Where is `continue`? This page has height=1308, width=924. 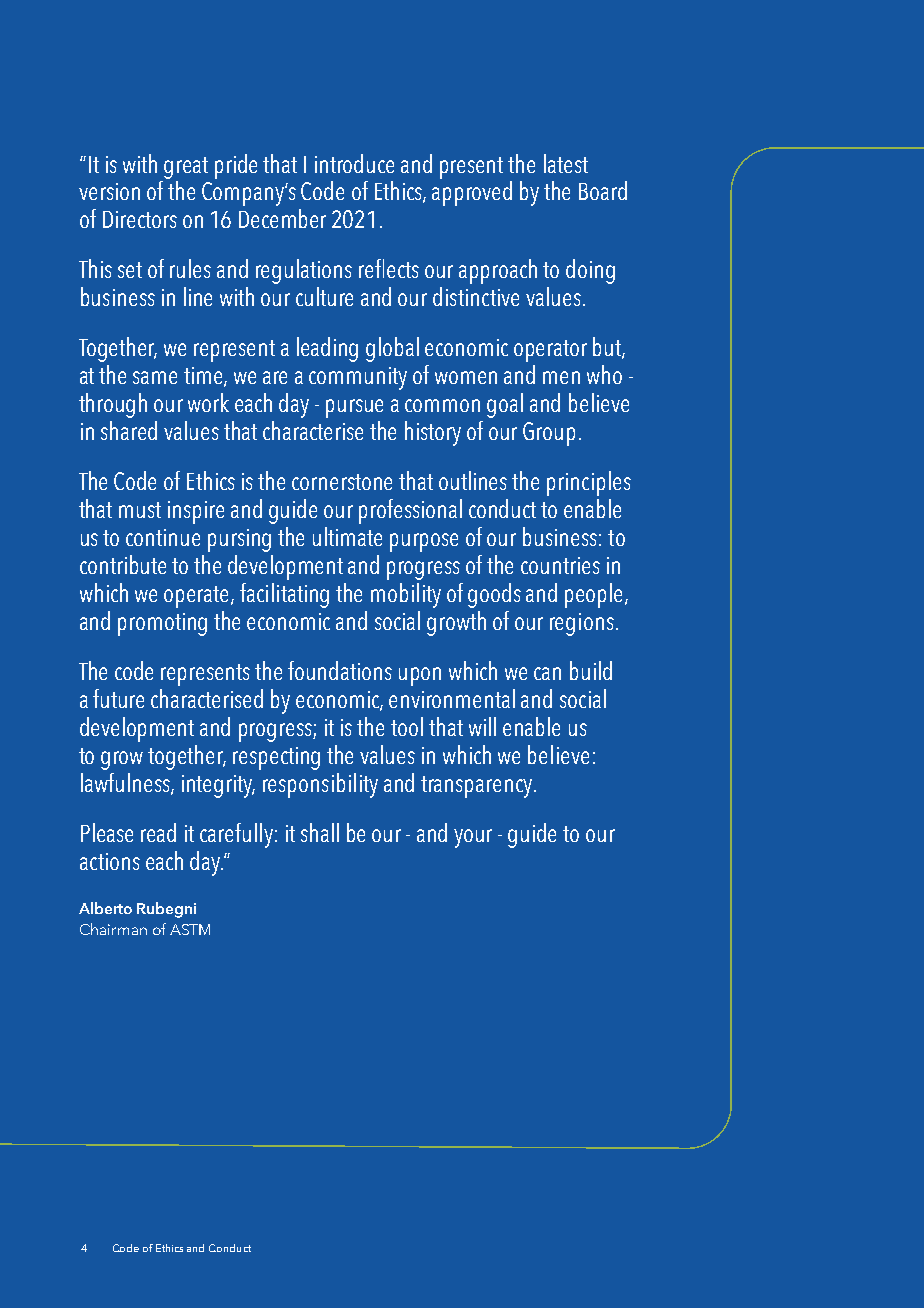 continue is located at coordinates (163, 537).
